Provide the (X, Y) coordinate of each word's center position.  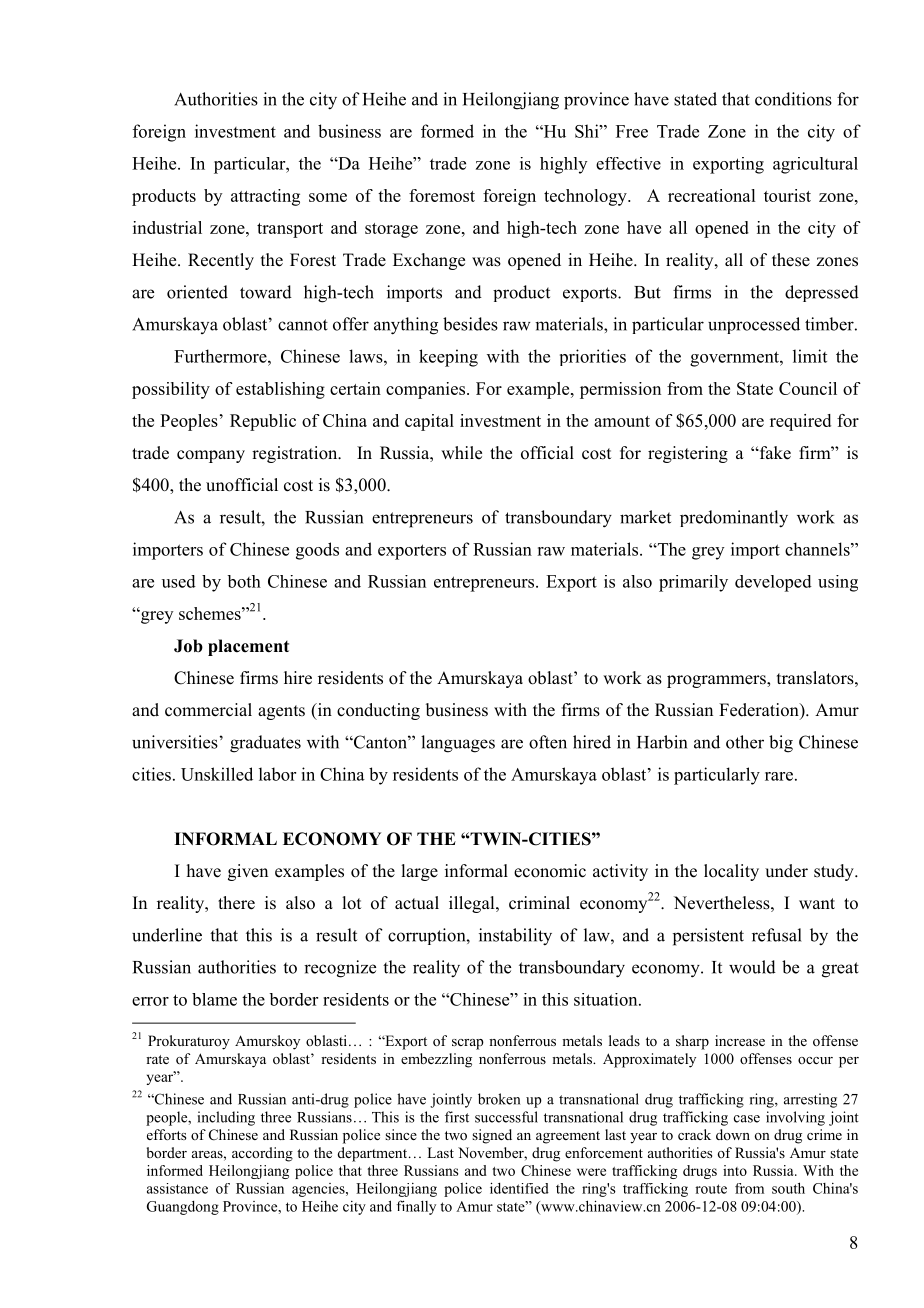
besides (470, 324)
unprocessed (754, 325)
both (244, 581)
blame (214, 999)
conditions (793, 99)
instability (515, 937)
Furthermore (221, 356)
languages (458, 744)
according (262, 1154)
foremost (442, 195)
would (752, 967)
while (461, 453)
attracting (265, 197)
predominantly (734, 519)
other (745, 742)
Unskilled (217, 774)
